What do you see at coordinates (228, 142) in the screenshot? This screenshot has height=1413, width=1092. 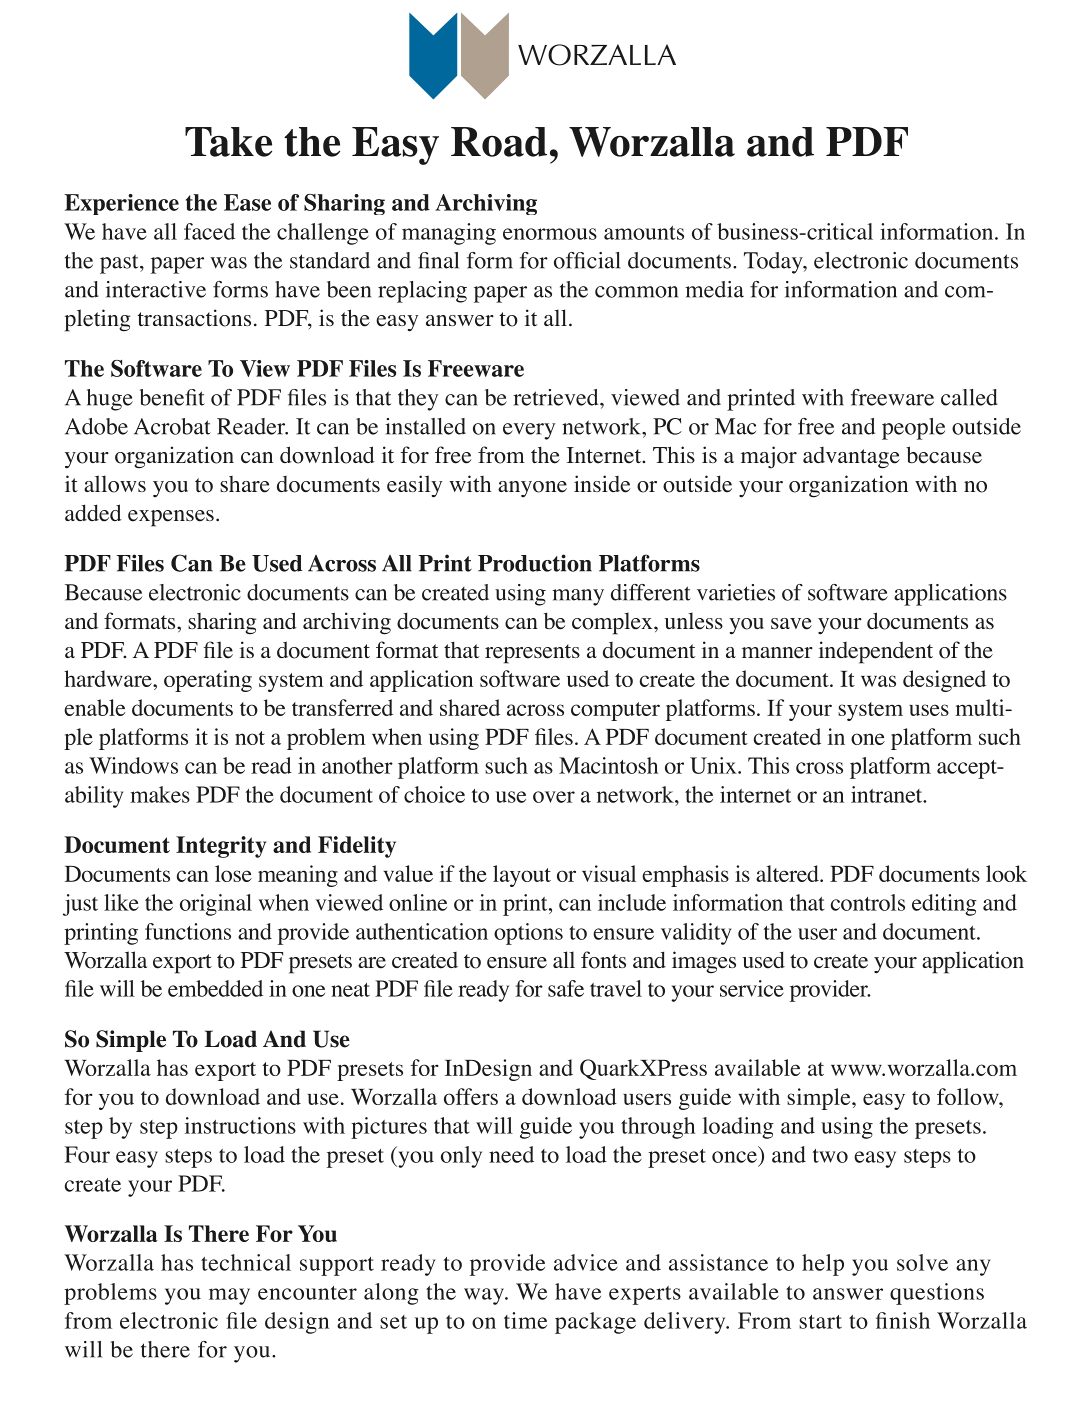 I see `Take` at bounding box center [228, 142].
